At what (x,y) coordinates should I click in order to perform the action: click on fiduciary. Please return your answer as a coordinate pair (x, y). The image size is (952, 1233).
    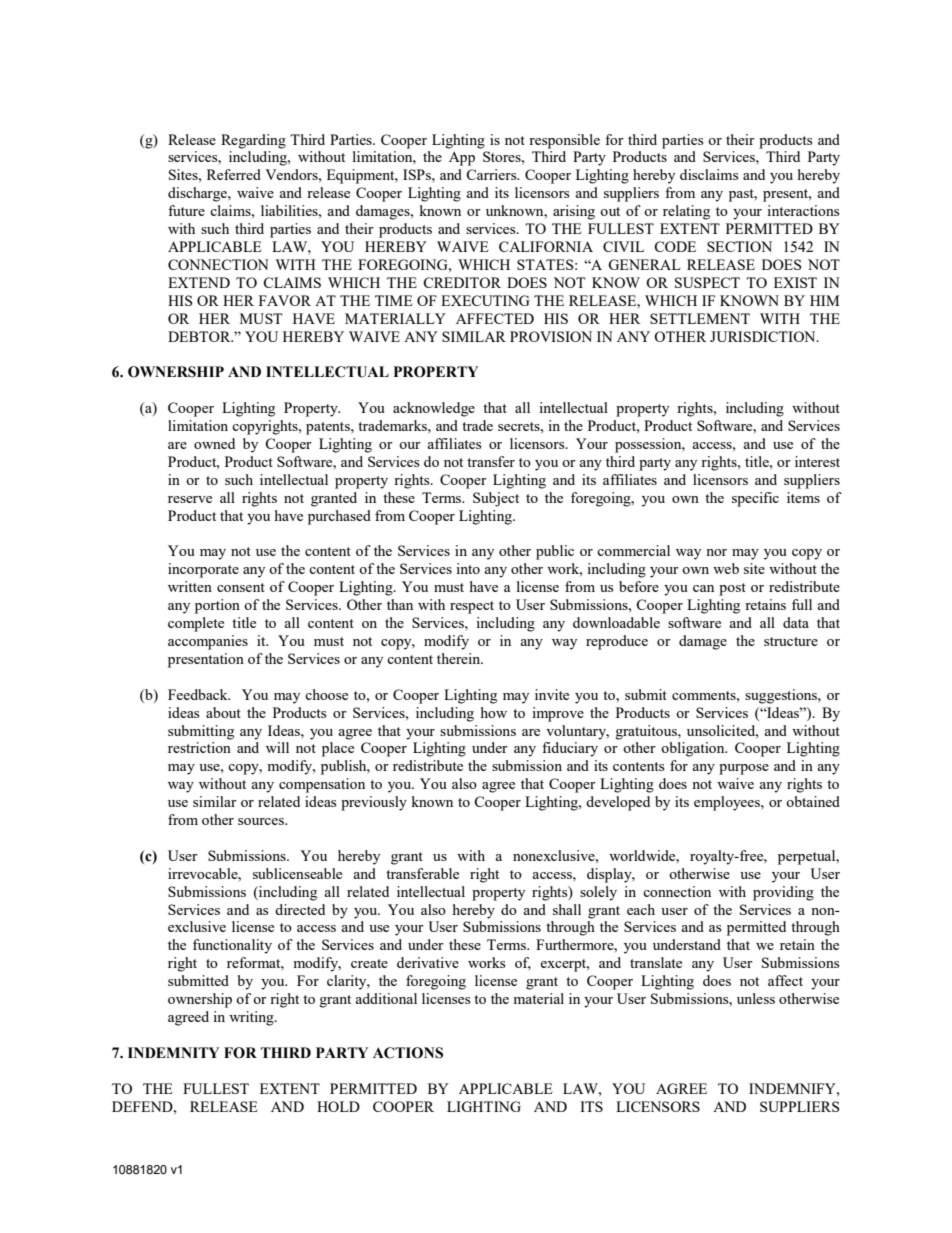
    Looking at the image, I should click on (570, 749).
